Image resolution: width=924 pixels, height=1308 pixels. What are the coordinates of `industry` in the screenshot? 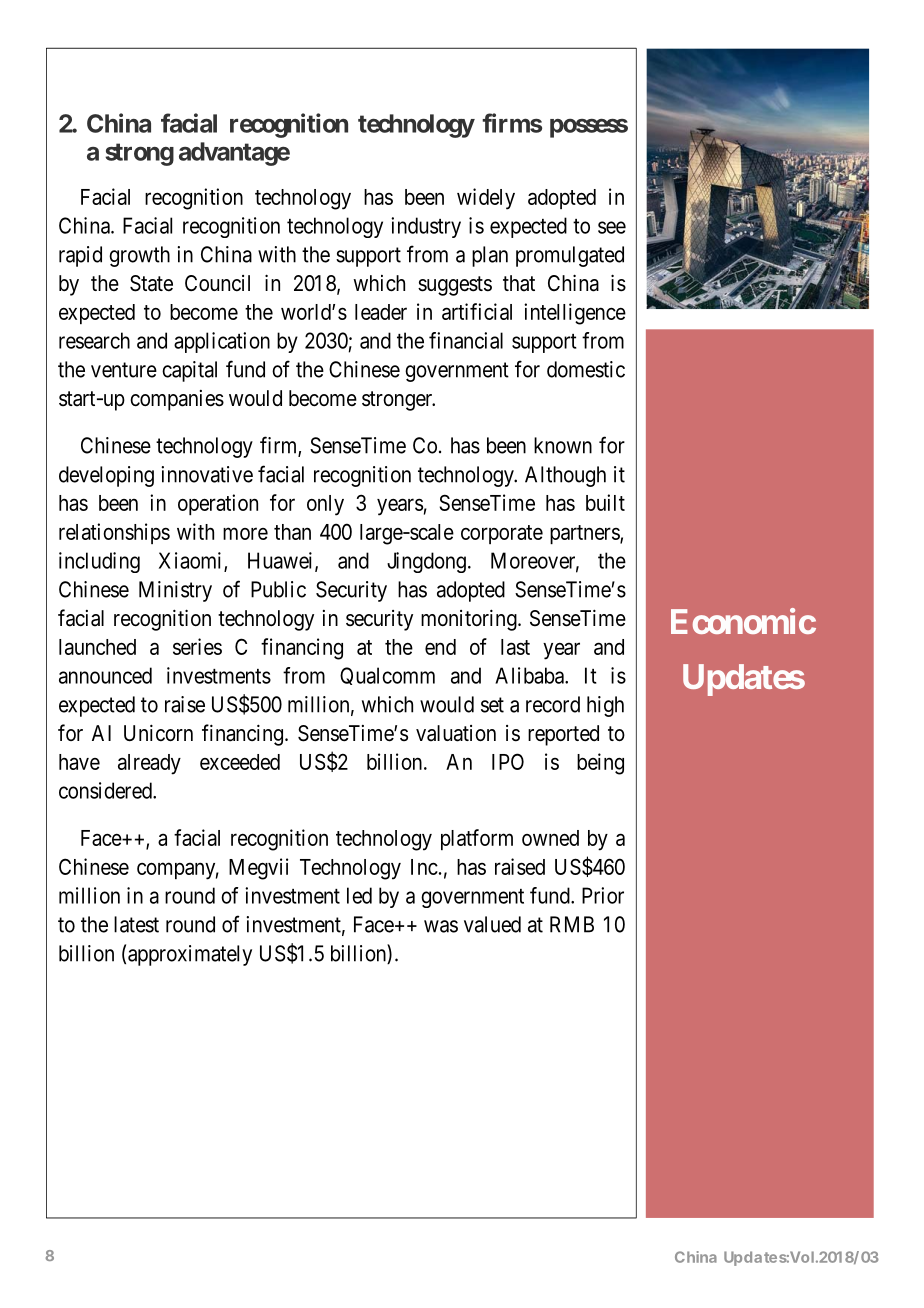 It's located at (426, 227).
